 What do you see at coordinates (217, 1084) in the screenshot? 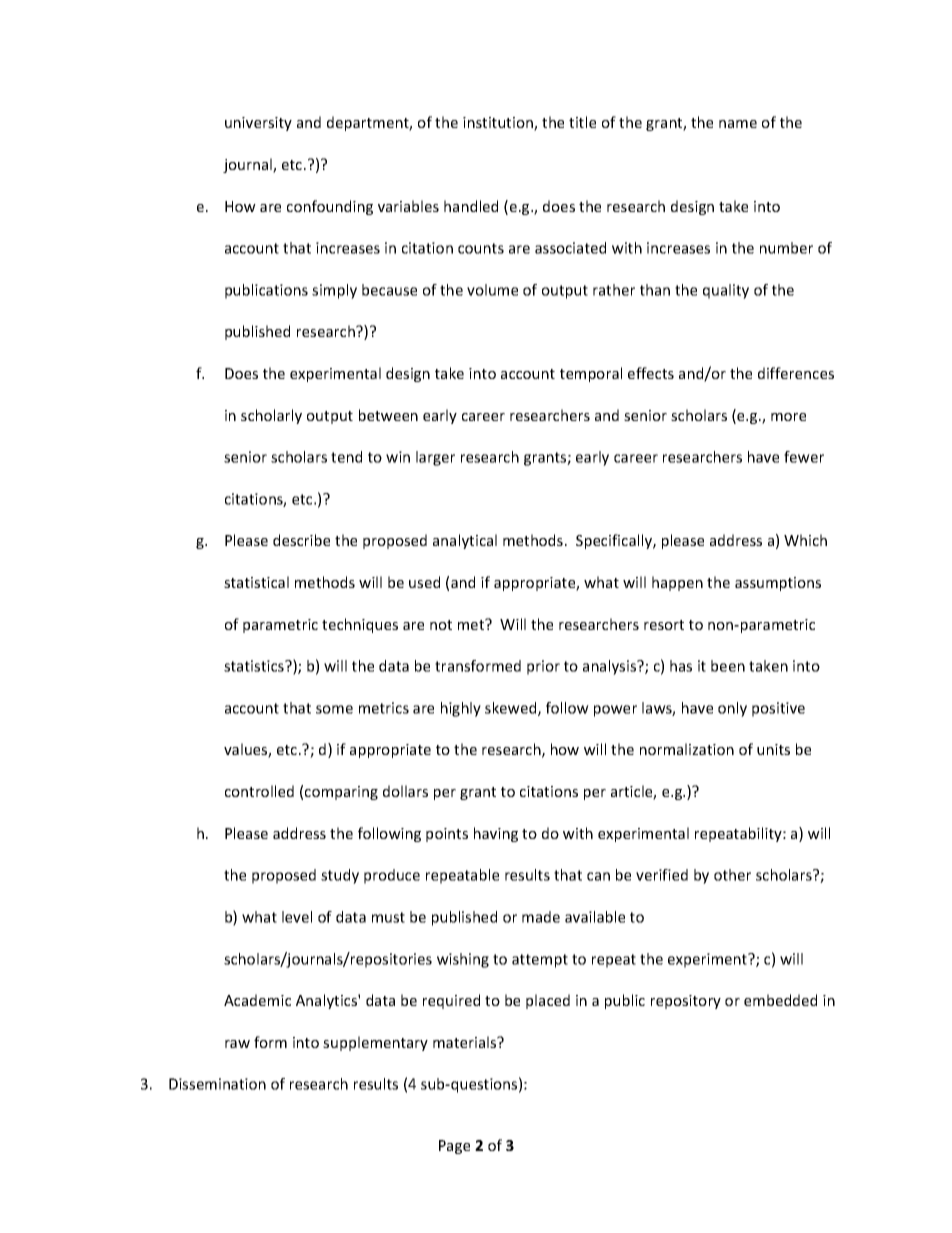
I see `Dissemination` at bounding box center [217, 1084].
